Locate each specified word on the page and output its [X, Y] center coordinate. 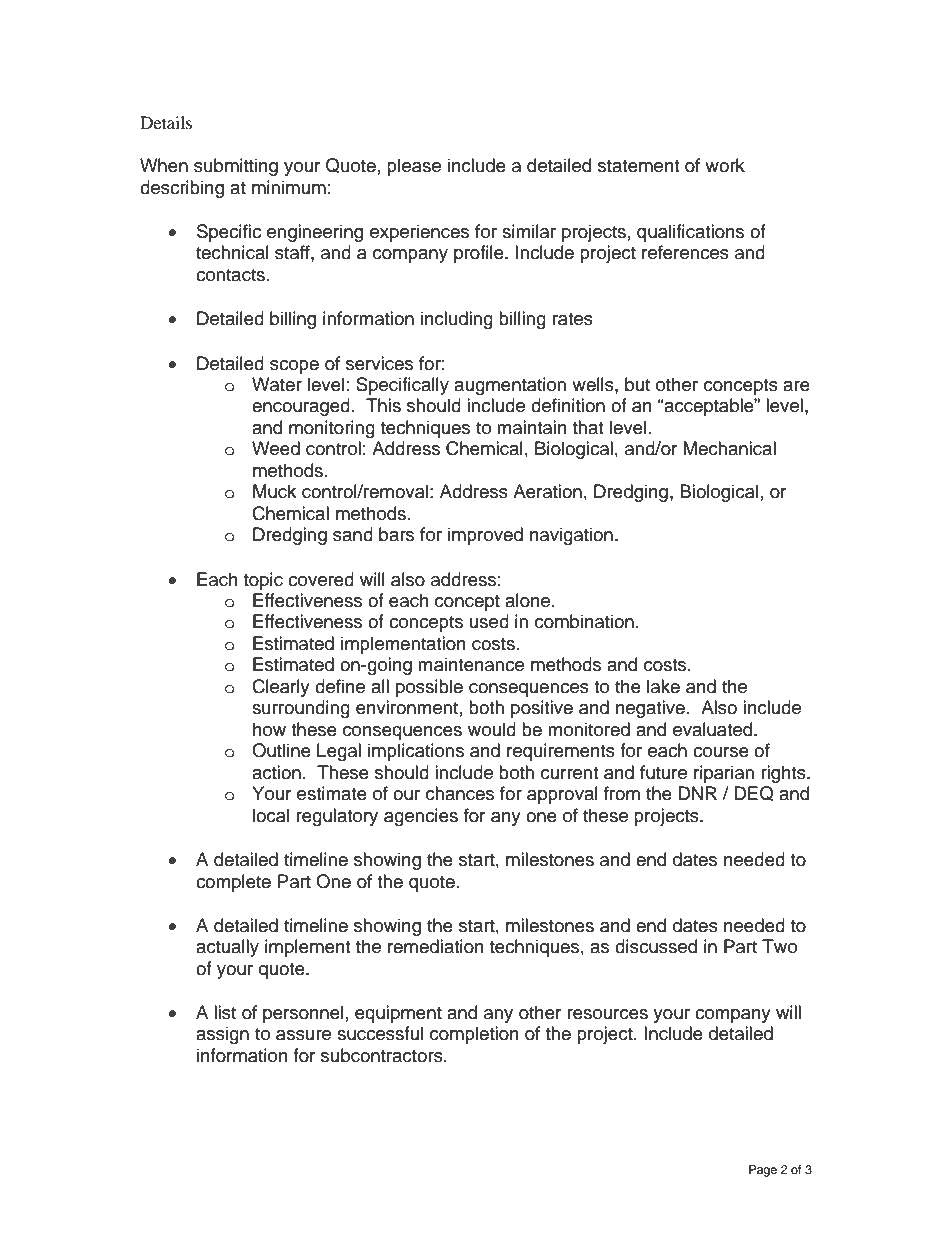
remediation [436, 946]
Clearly [281, 688]
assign [222, 1035]
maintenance [471, 664]
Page [763, 1171]
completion [474, 1035]
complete [233, 883]
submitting [236, 167]
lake [663, 686]
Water [277, 384]
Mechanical [729, 448]
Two [779, 946]
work [725, 165]
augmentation [510, 386]
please [414, 167]
